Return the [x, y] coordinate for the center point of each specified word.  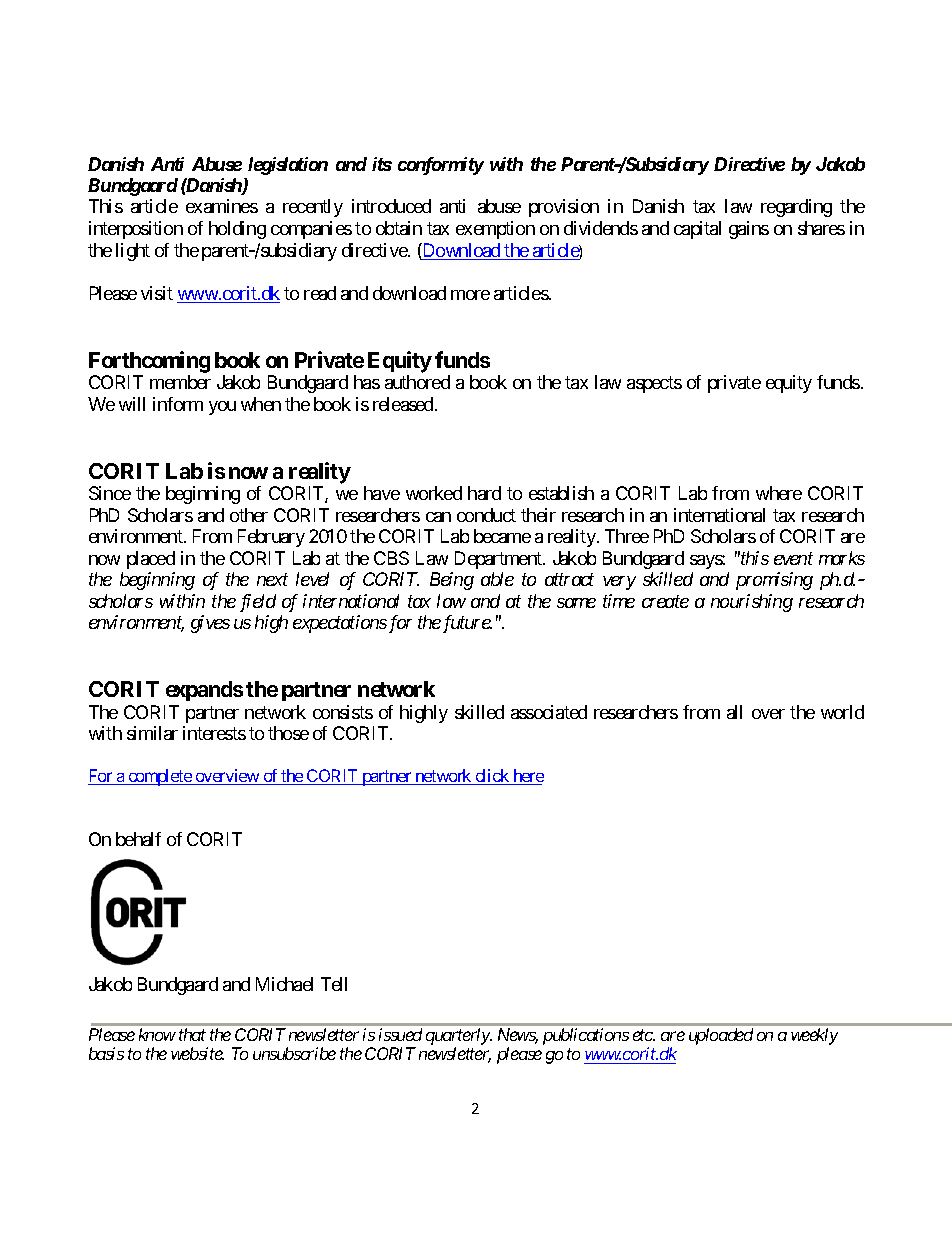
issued [400, 1034]
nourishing [752, 603]
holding [237, 230]
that [192, 1034]
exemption [495, 230]
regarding [796, 208]
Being [452, 581]
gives [210, 624]
